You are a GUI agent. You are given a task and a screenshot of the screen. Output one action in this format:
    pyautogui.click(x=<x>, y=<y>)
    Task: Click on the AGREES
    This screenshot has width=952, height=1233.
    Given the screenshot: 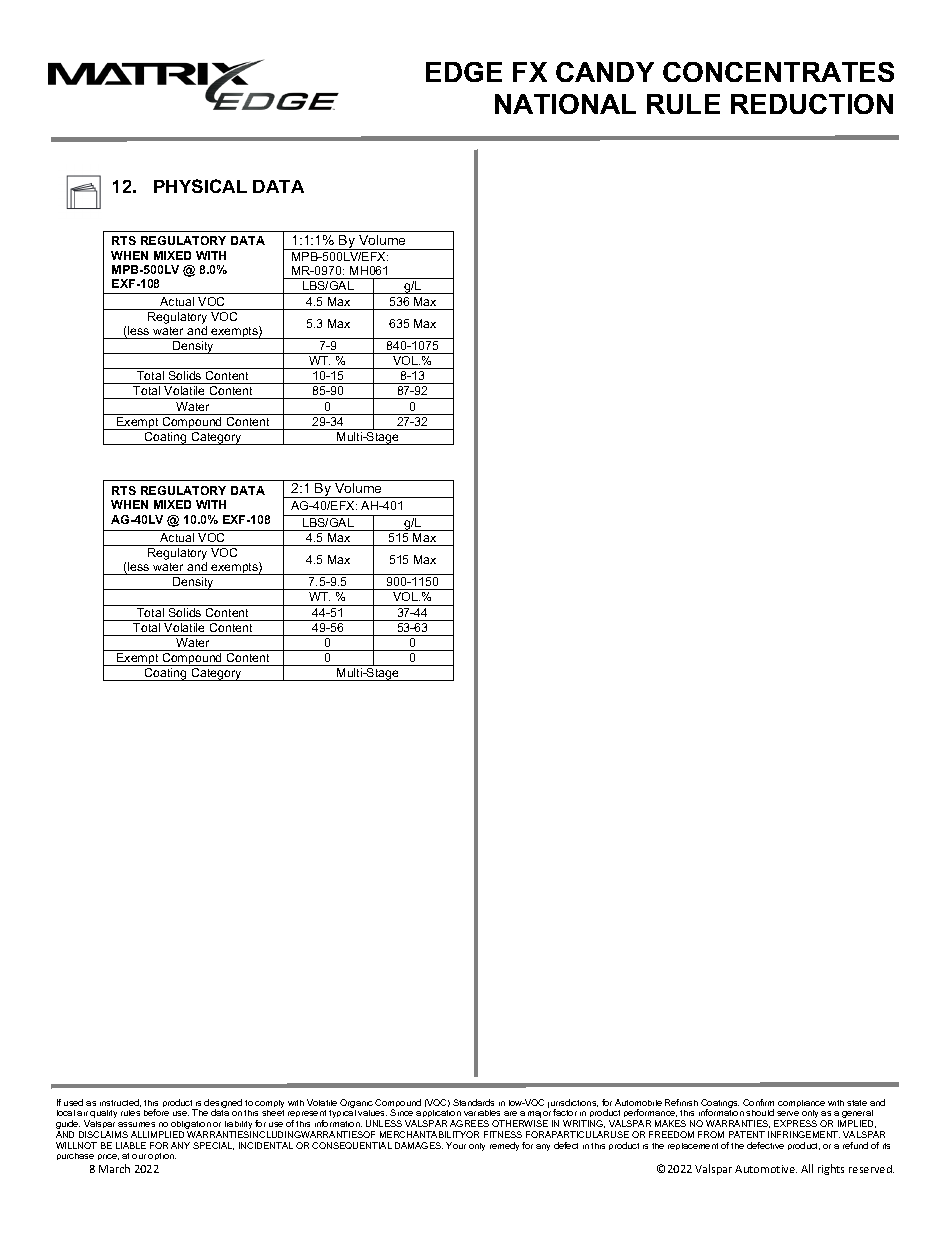 What is the action you would take?
    pyautogui.click(x=469, y=1123)
